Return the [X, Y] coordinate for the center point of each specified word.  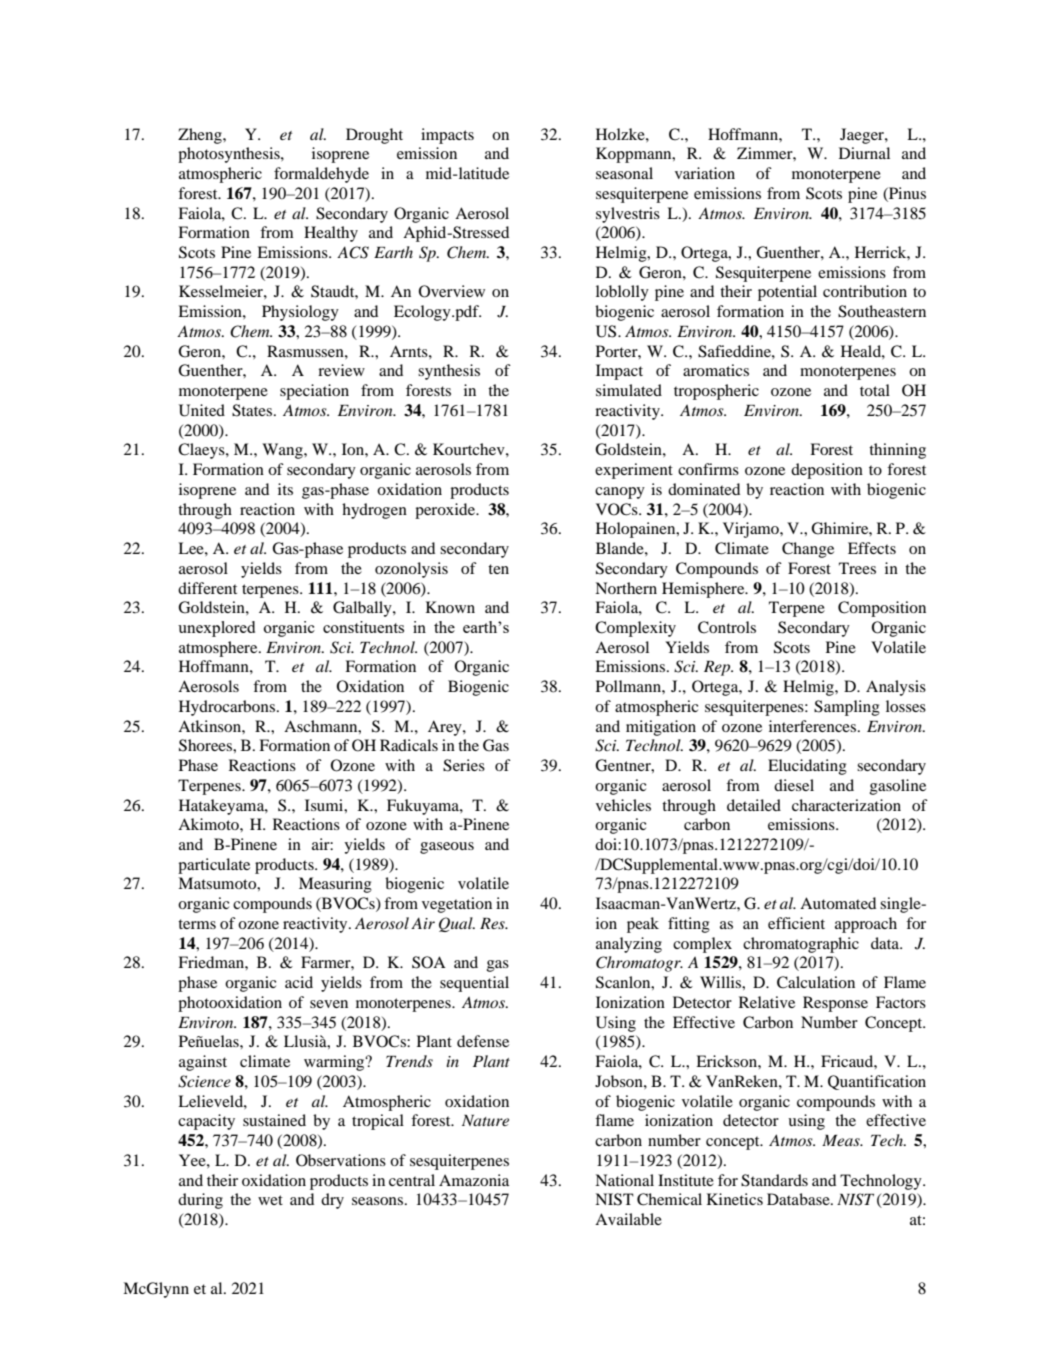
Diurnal [864, 153]
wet [270, 1200]
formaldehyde [321, 175]
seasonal [624, 173]
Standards [774, 1180]
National [624, 1180]
